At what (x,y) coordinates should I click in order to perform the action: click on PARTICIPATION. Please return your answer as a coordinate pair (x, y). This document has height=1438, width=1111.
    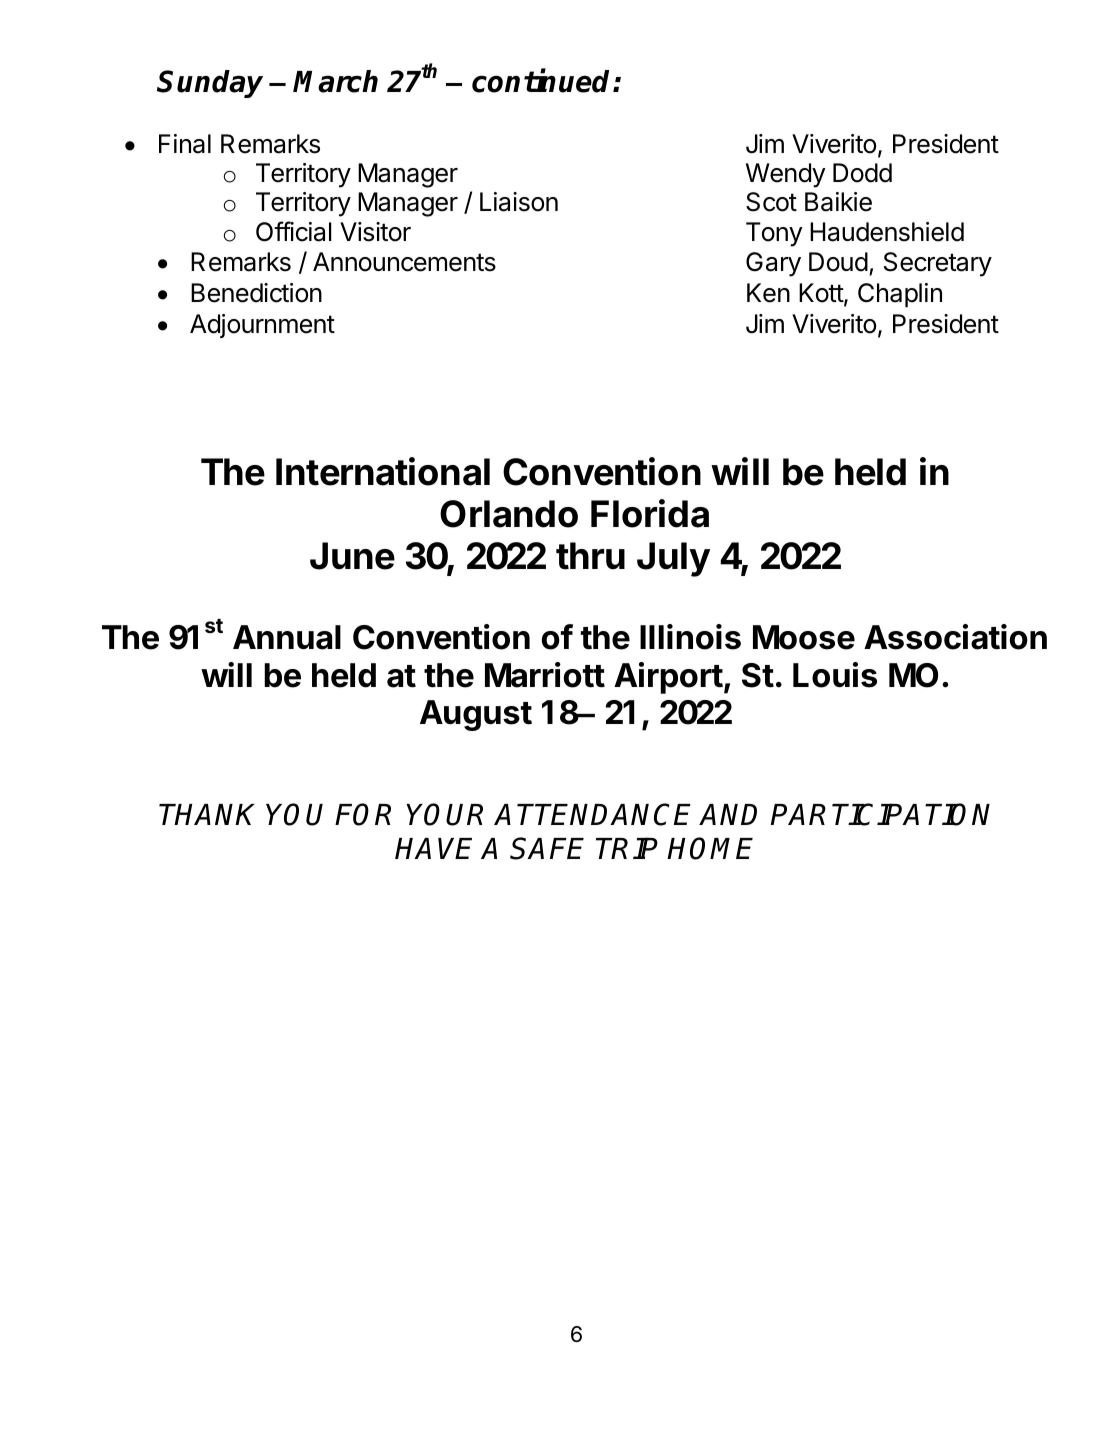
    Looking at the image, I should click on (880, 814).
